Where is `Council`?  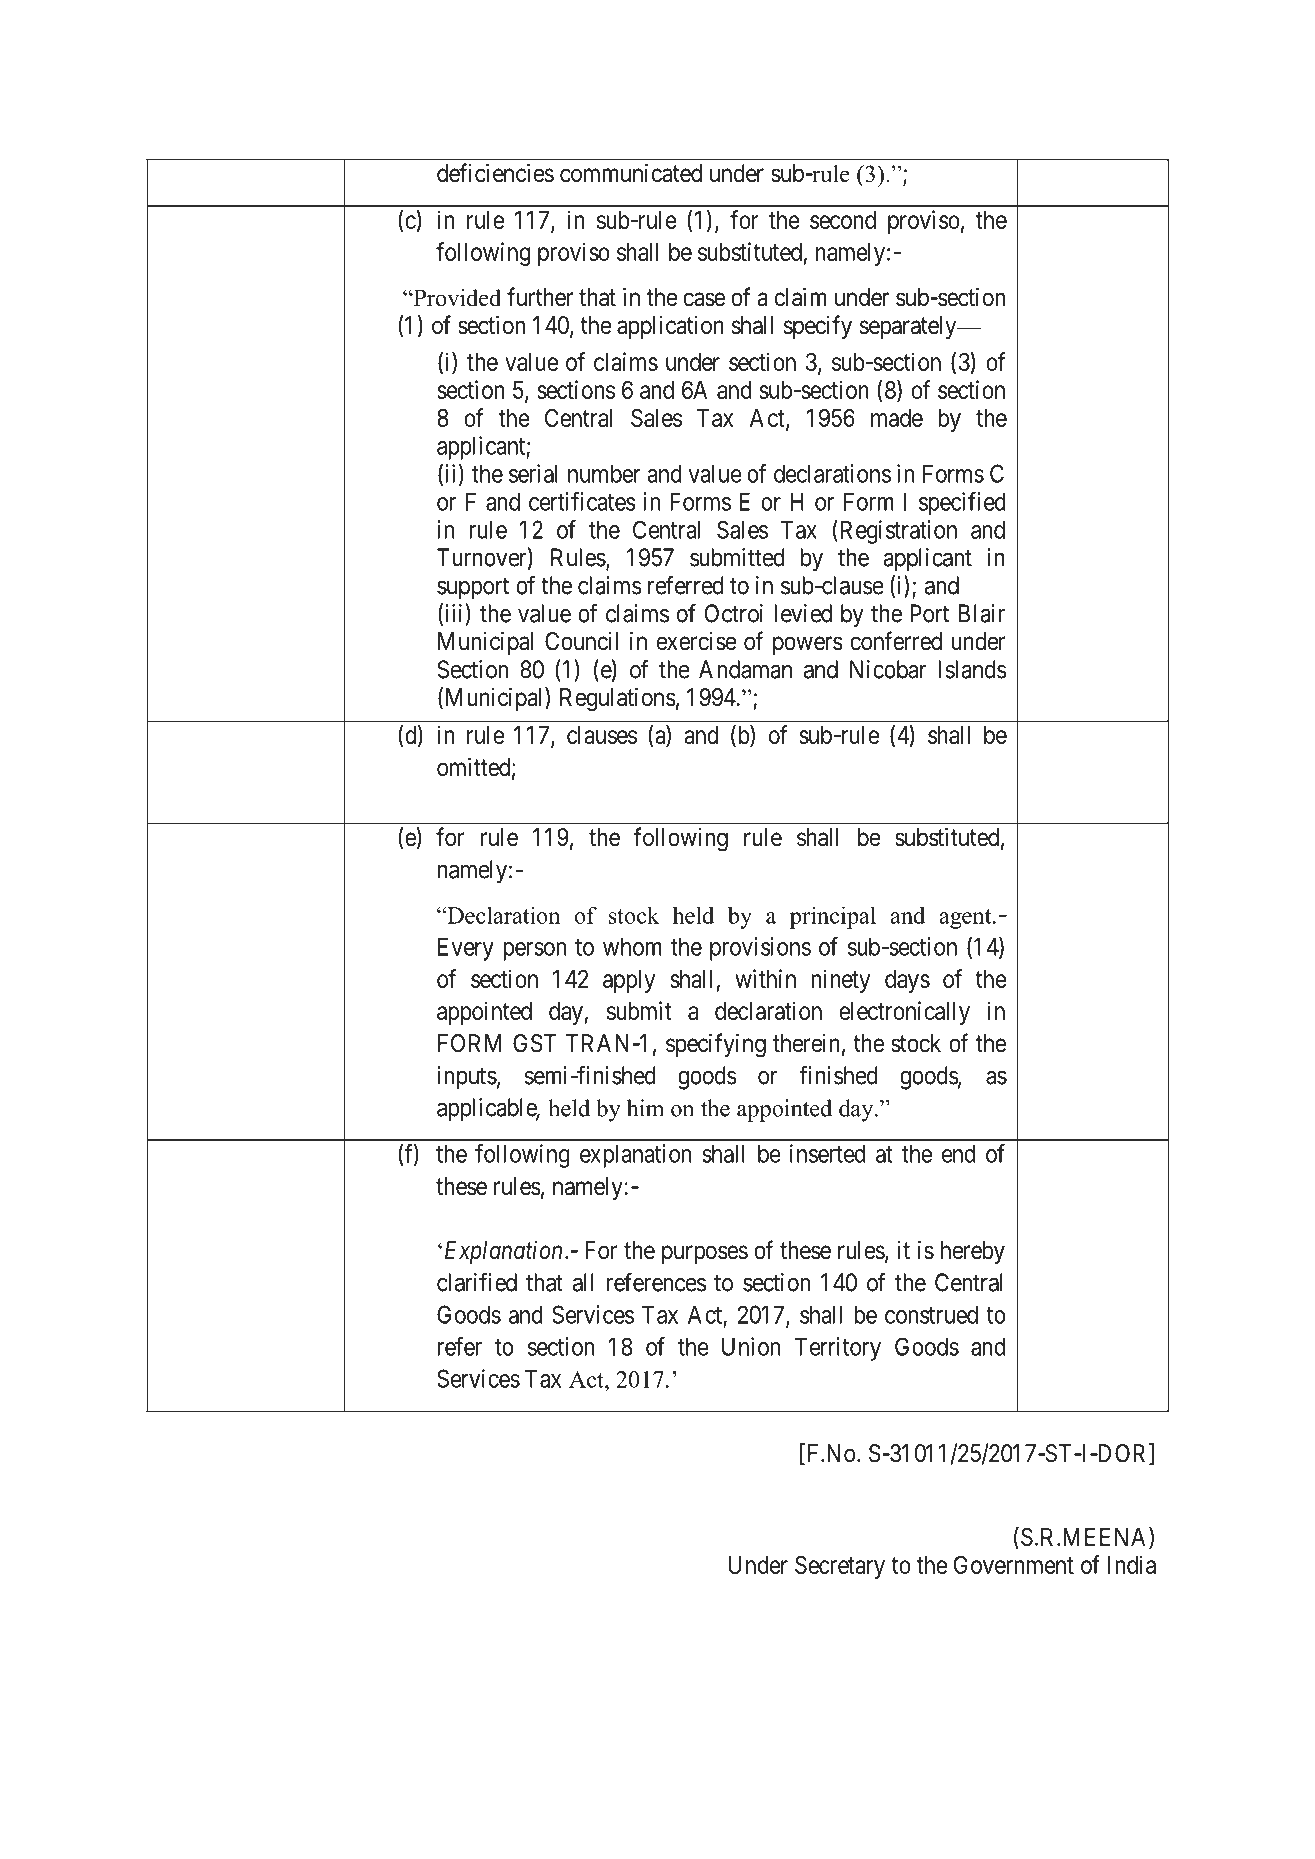
Council is located at coordinates (581, 641).
